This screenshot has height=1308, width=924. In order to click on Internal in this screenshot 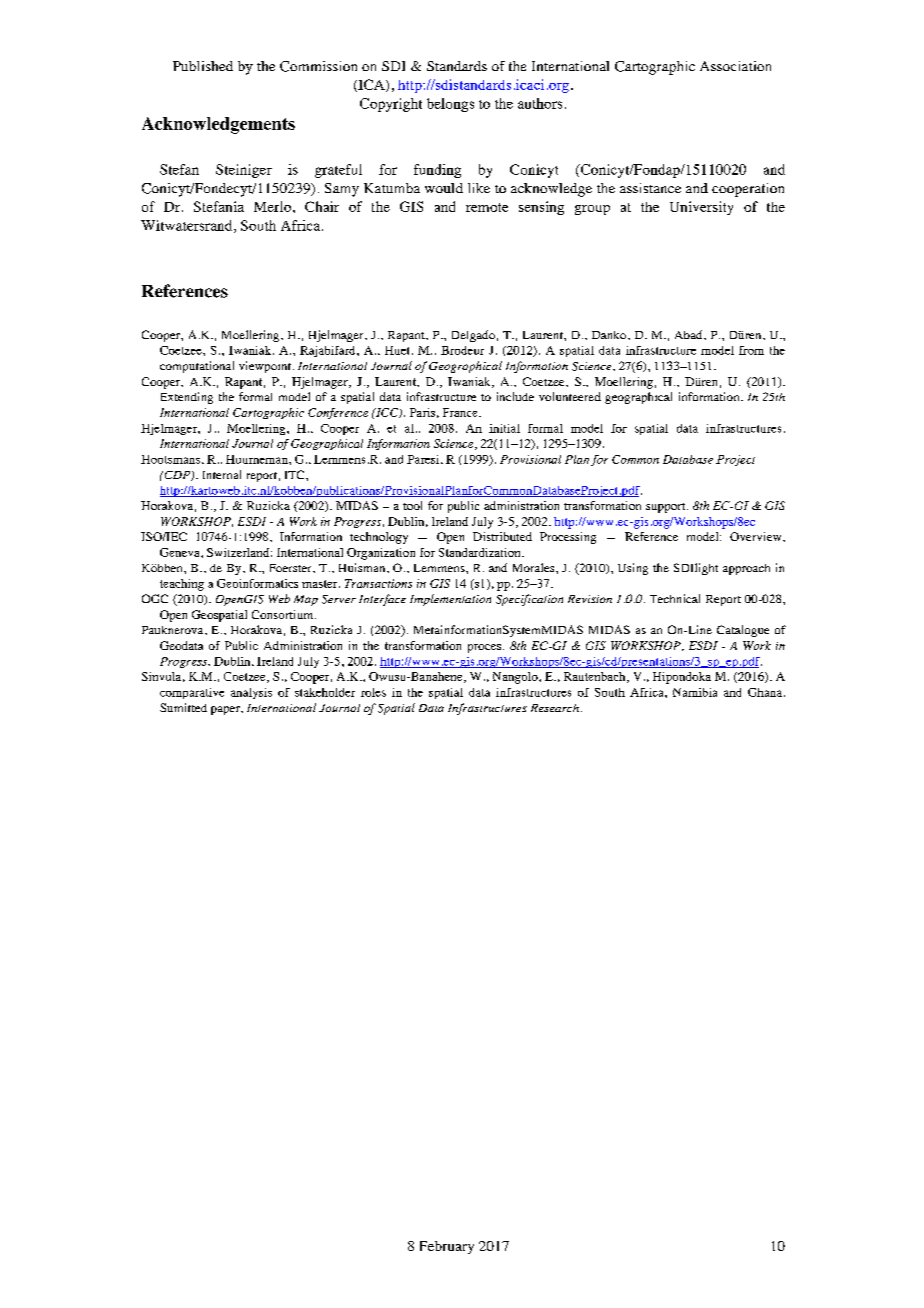, I will do `click(222, 474)`.
